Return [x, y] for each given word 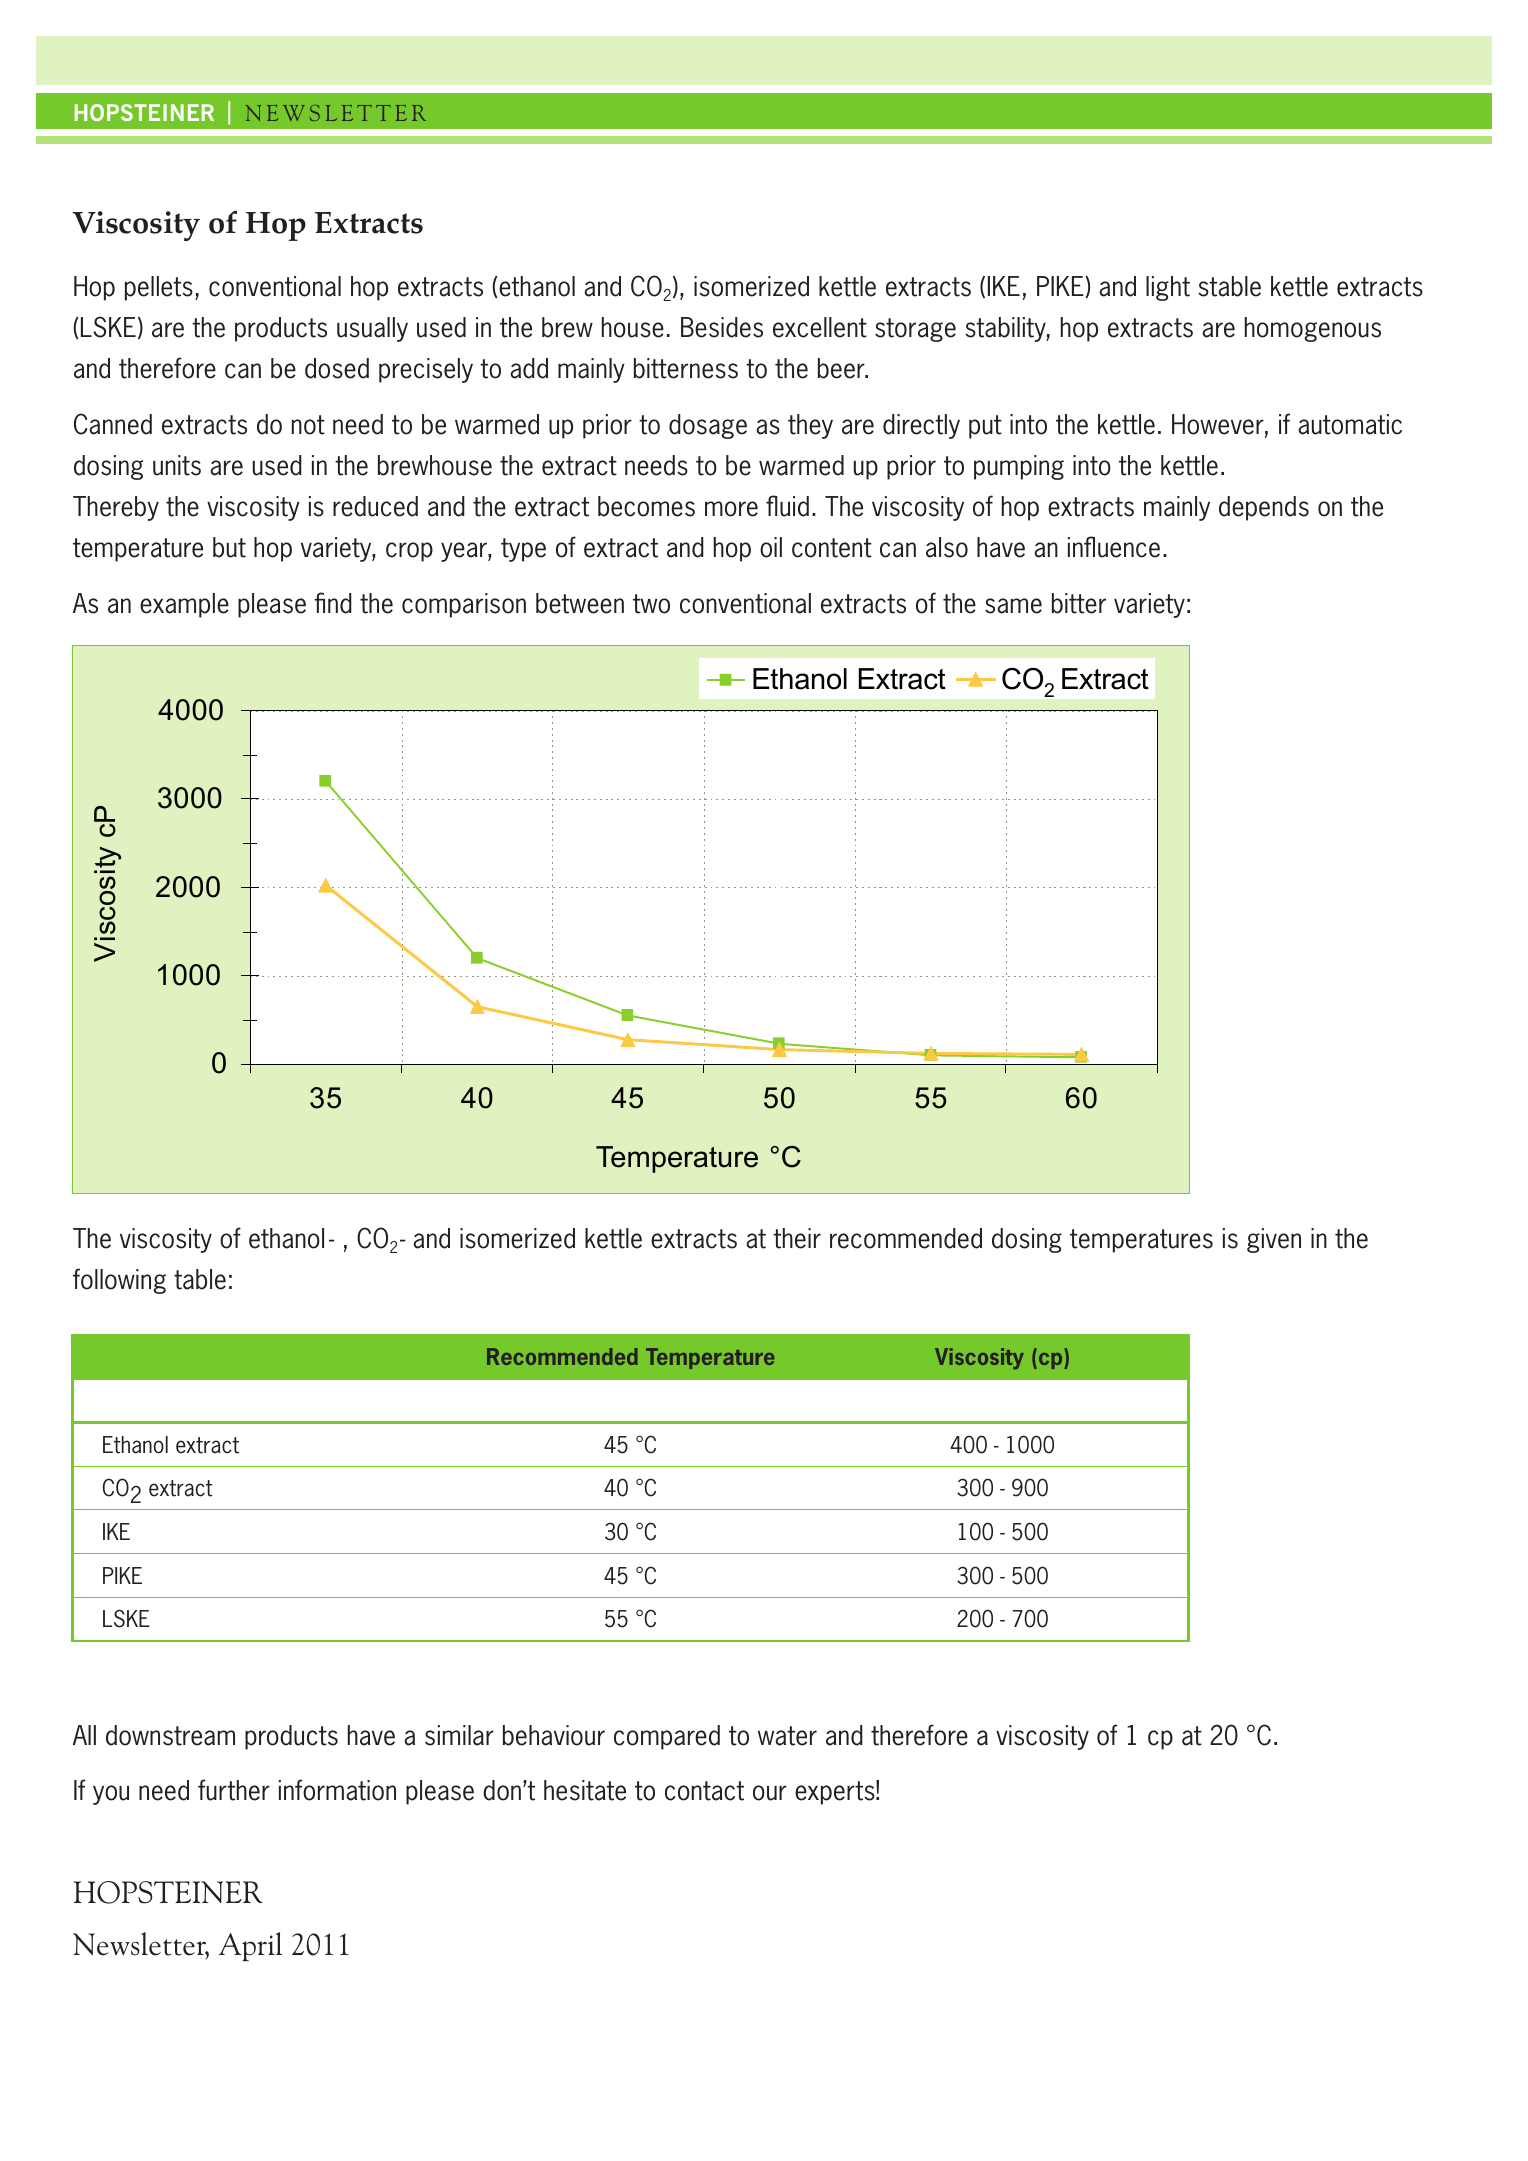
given [1274, 1240]
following [119, 1281]
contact [704, 1791]
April [250, 1946]
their [797, 1238]
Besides [722, 327]
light [1168, 288]
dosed [337, 368]
